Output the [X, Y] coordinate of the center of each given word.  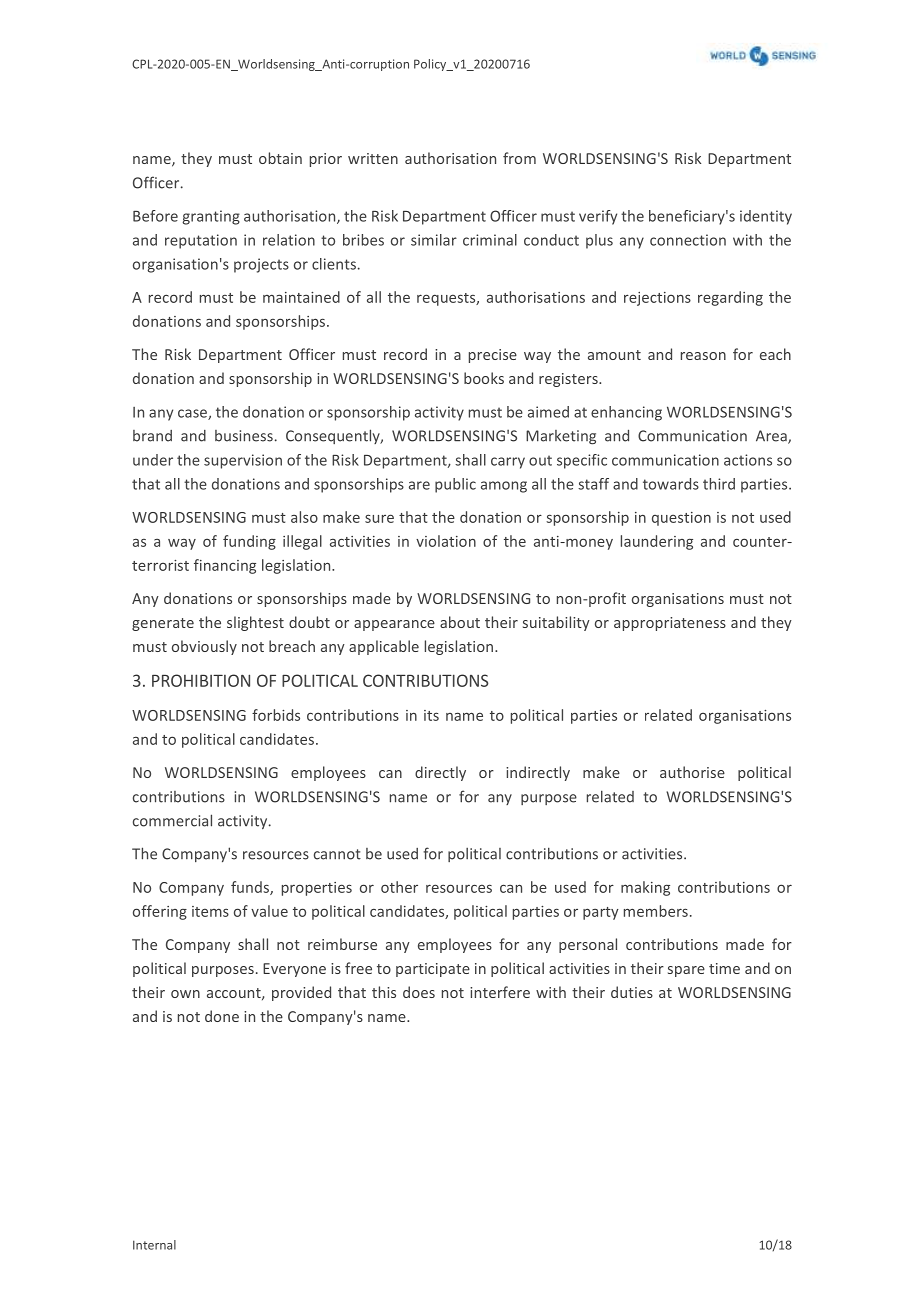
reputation [201, 241]
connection [688, 240]
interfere [500, 992]
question [681, 519]
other [399, 887]
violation [446, 541]
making [645, 888]
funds [251, 888]
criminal [490, 240]
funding [249, 542]
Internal [154, 1245]
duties [632, 992]
